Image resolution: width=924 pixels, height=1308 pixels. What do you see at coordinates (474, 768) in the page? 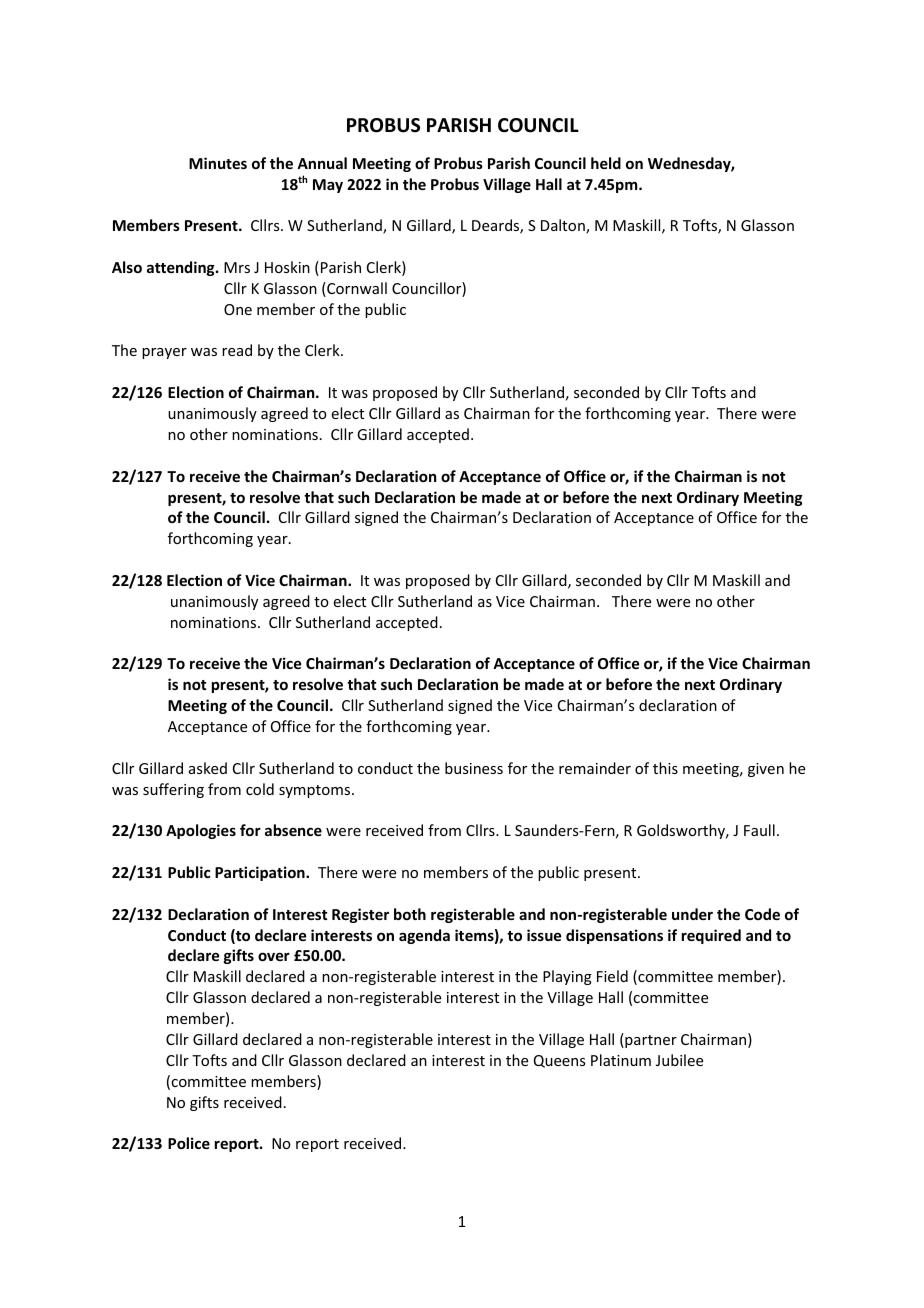
I see `business` at bounding box center [474, 768].
